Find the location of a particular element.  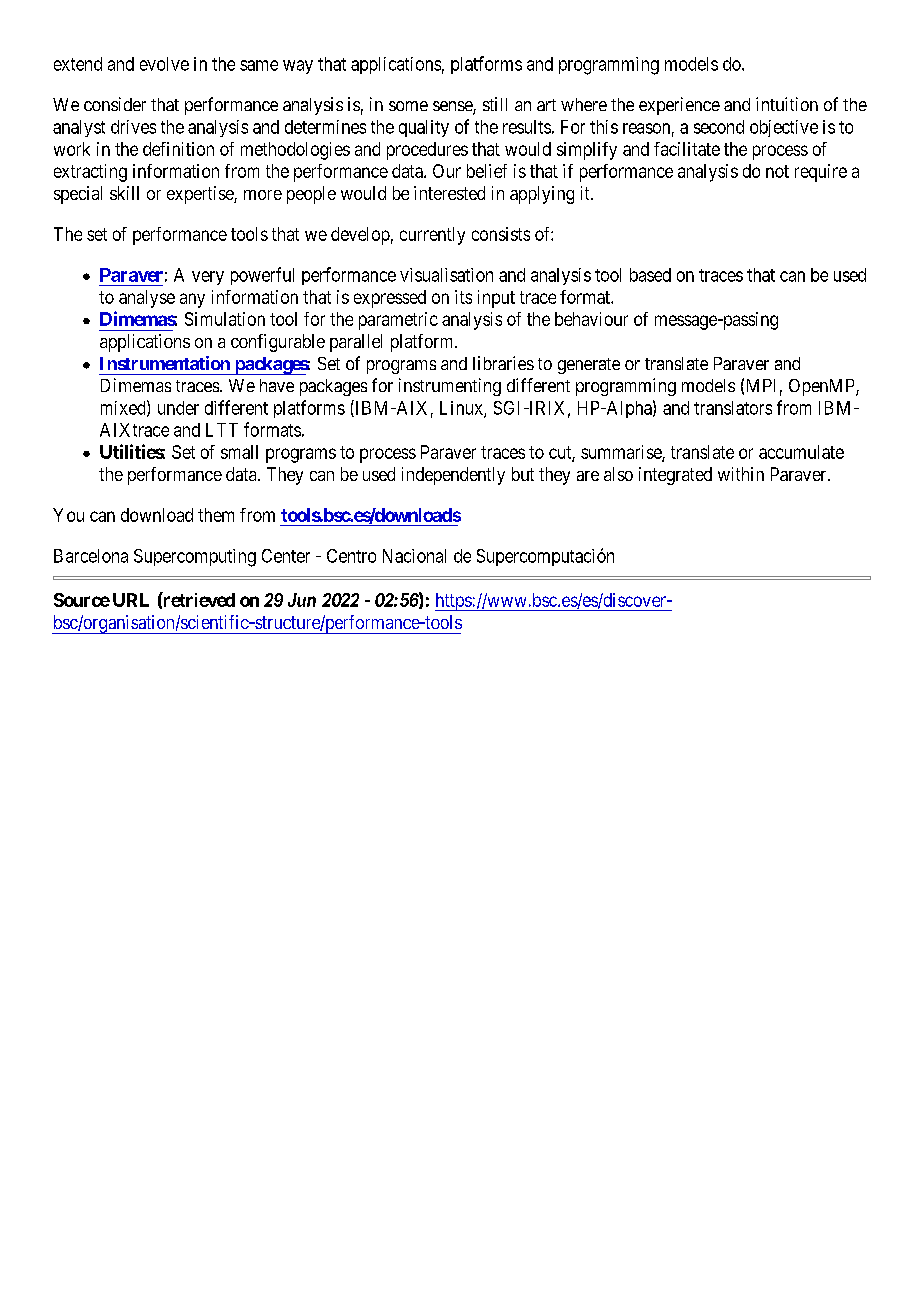

intuition is located at coordinates (787, 104).
